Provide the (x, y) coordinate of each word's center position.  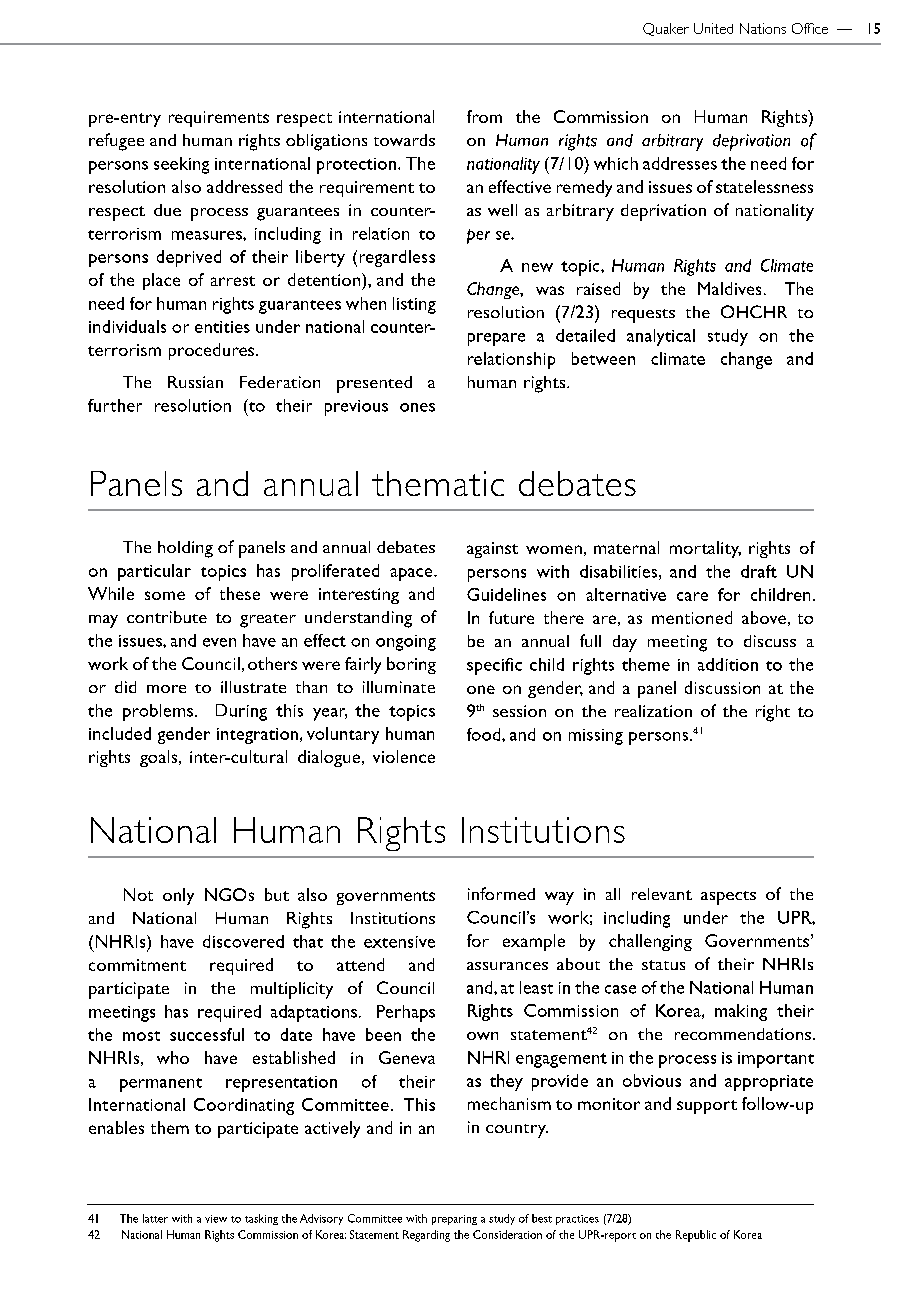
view (216, 1219)
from (484, 116)
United (713, 28)
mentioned (692, 617)
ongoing (406, 643)
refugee (116, 142)
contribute (167, 617)
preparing (454, 1220)
